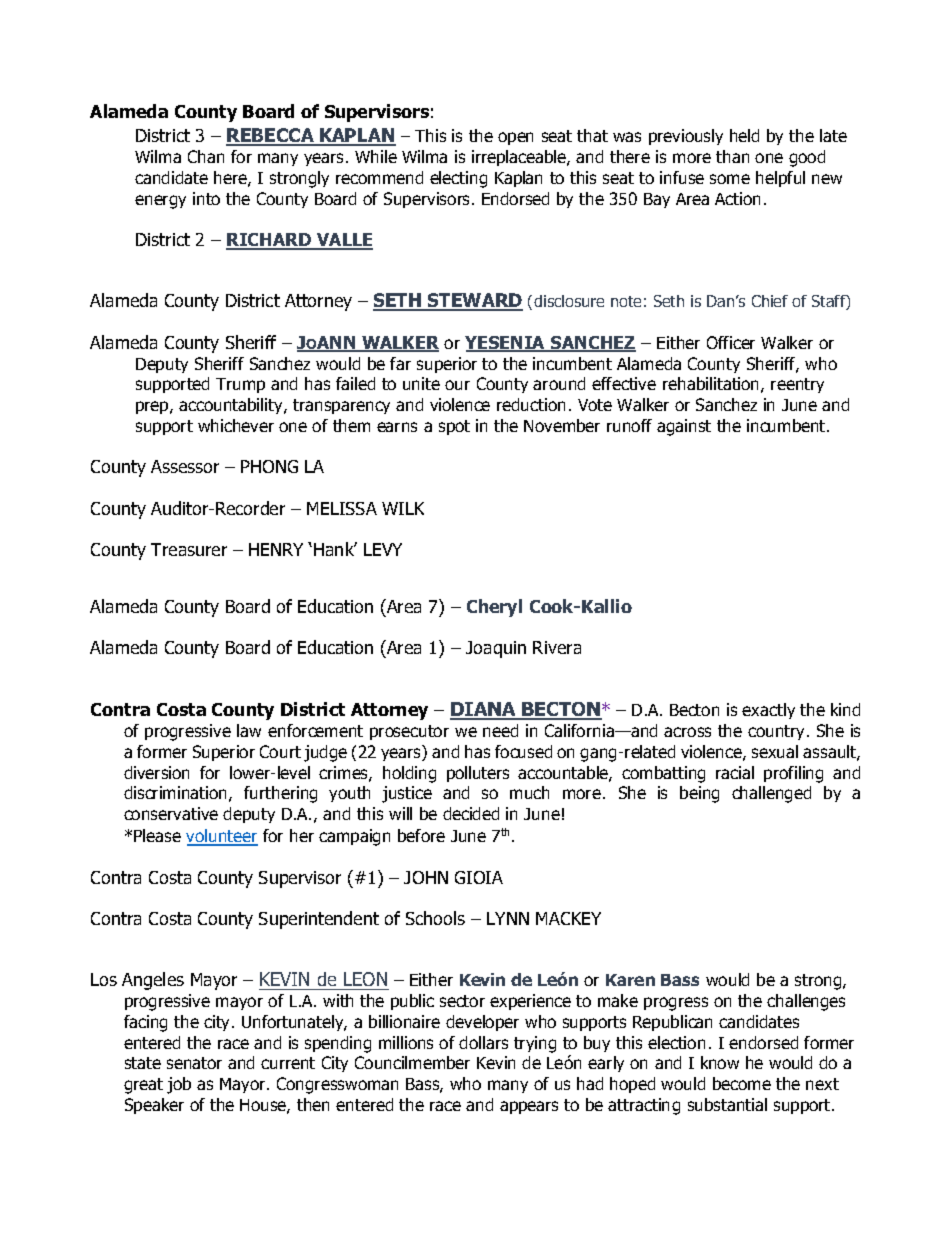 Image resolution: width=952 pixels, height=1233 pixels. I want to click on challenged, so click(771, 794).
